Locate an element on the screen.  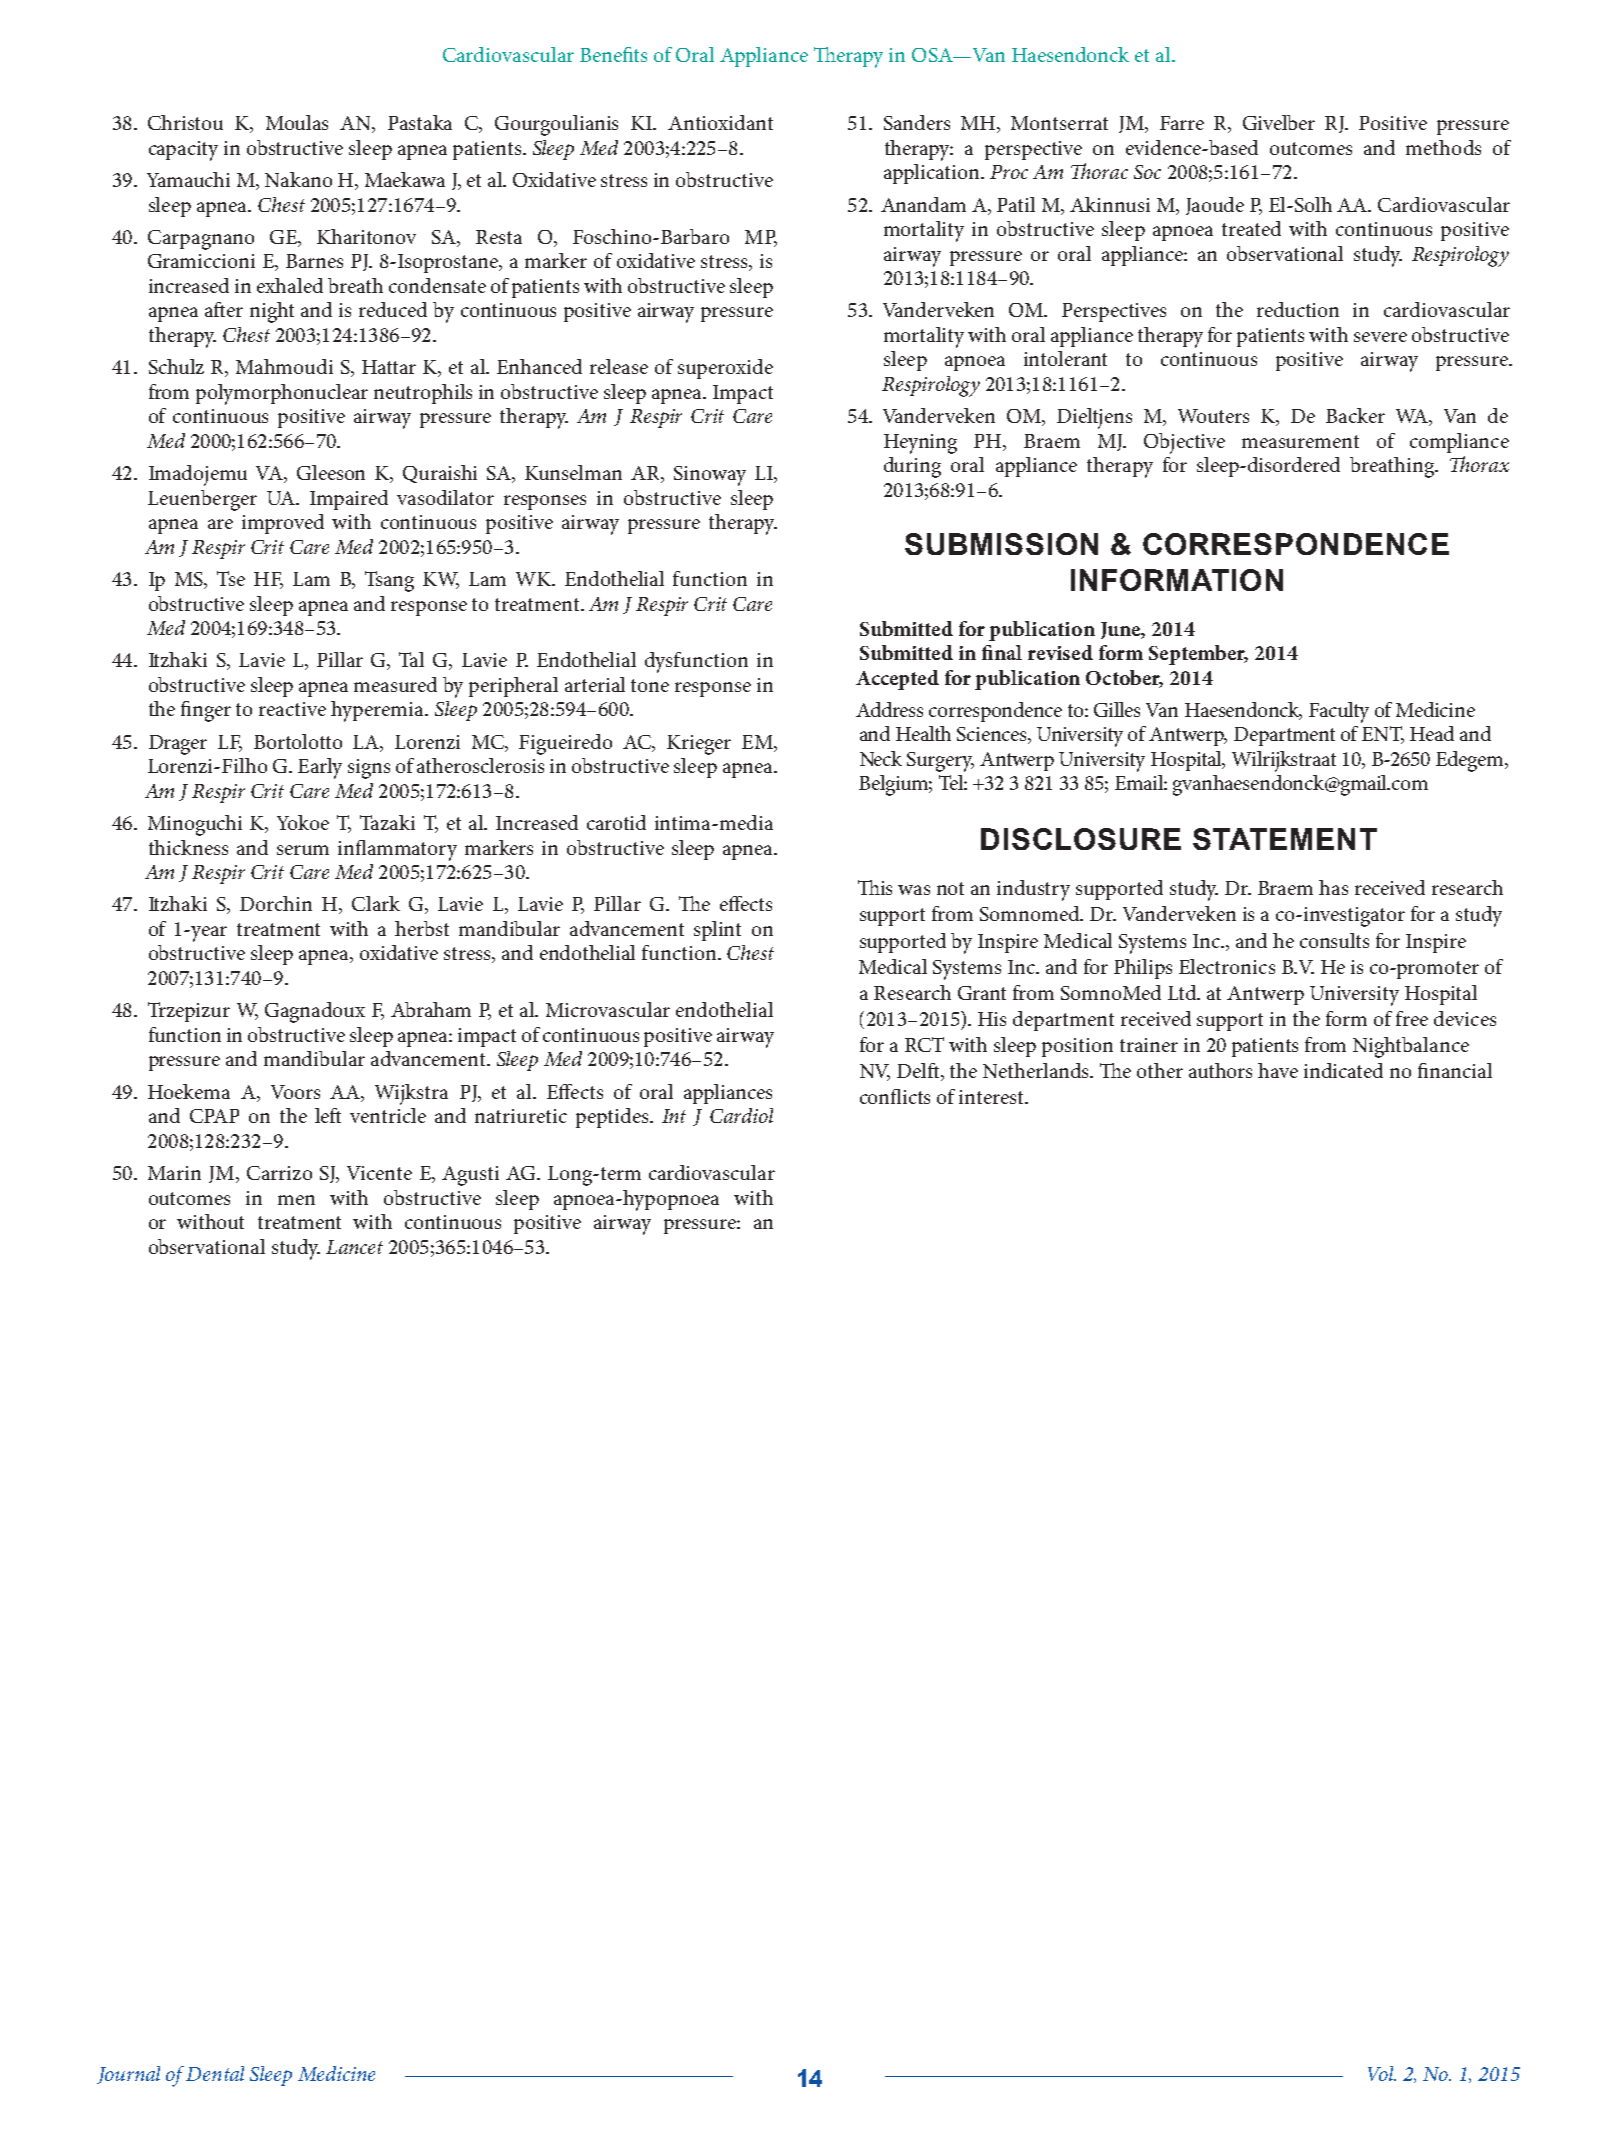
Neck is located at coordinates (881, 758).
